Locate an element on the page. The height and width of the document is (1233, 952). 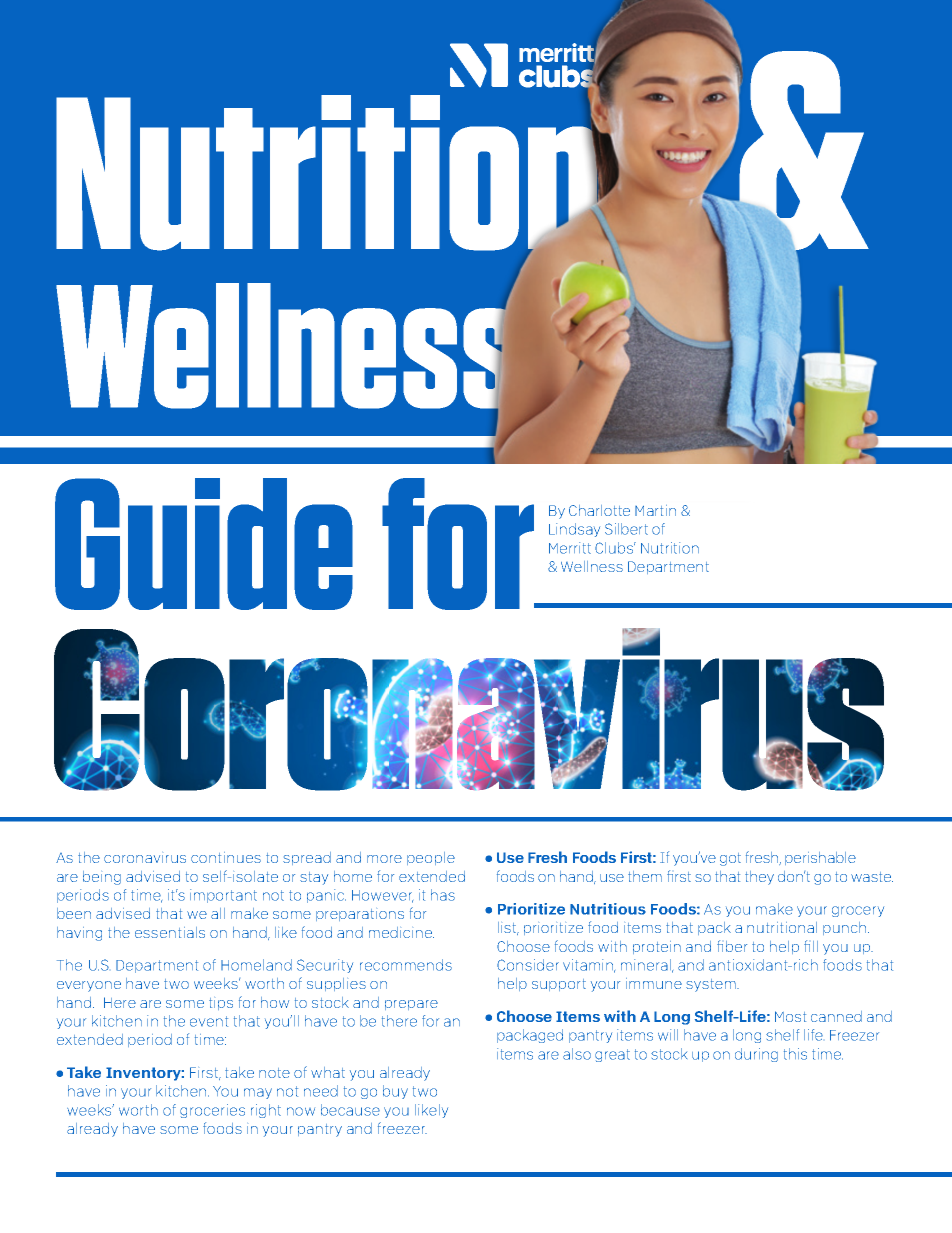
Guide is located at coordinates (204, 544).
